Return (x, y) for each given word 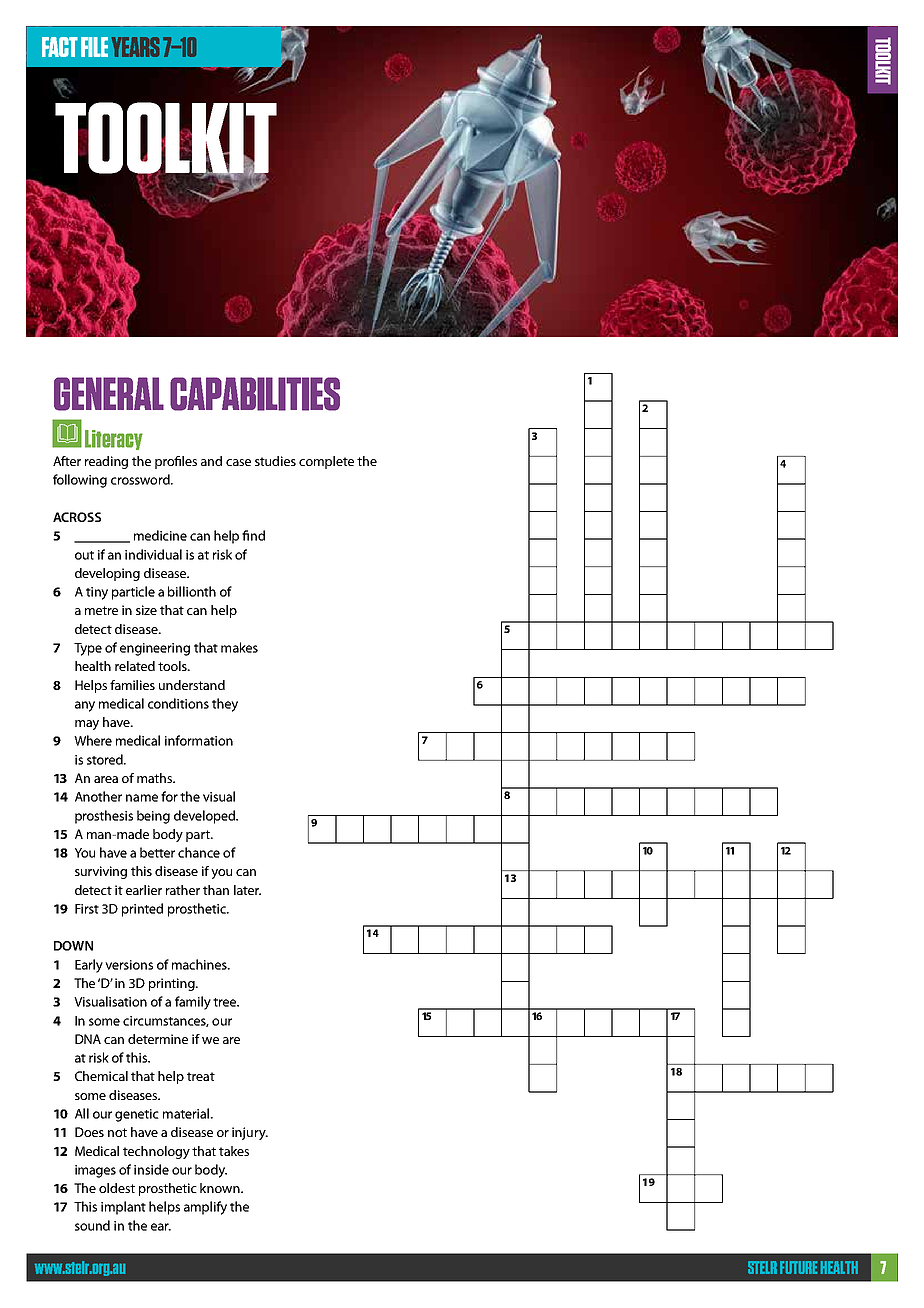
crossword (141, 479)
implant (123, 1208)
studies (275, 461)
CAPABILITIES (255, 394)
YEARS (135, 47)
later (247, 890)
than (216, 890)
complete (326, 462)
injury (250, 1133)
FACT (60, 47)
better (157, 852)
